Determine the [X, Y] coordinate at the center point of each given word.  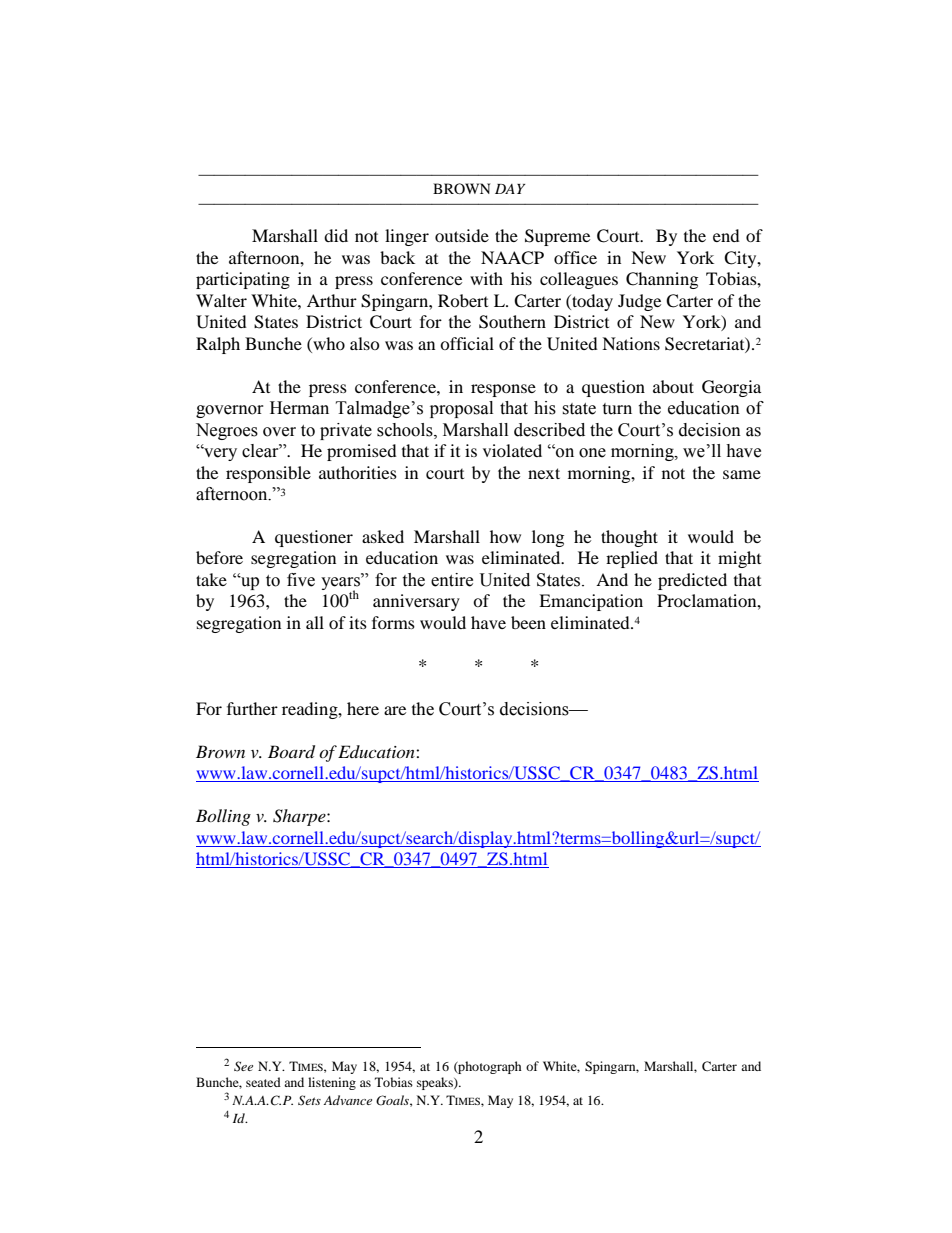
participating [243, 280]
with [486, 278]
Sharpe [300, 817]
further [252, 708]
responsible [268, 474]
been [528, 622]
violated [512, 450]
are [395, 710]
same [742, 474]
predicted [692, 581]
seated [263, 1082]
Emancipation [591, 602]
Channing [662, 280]
